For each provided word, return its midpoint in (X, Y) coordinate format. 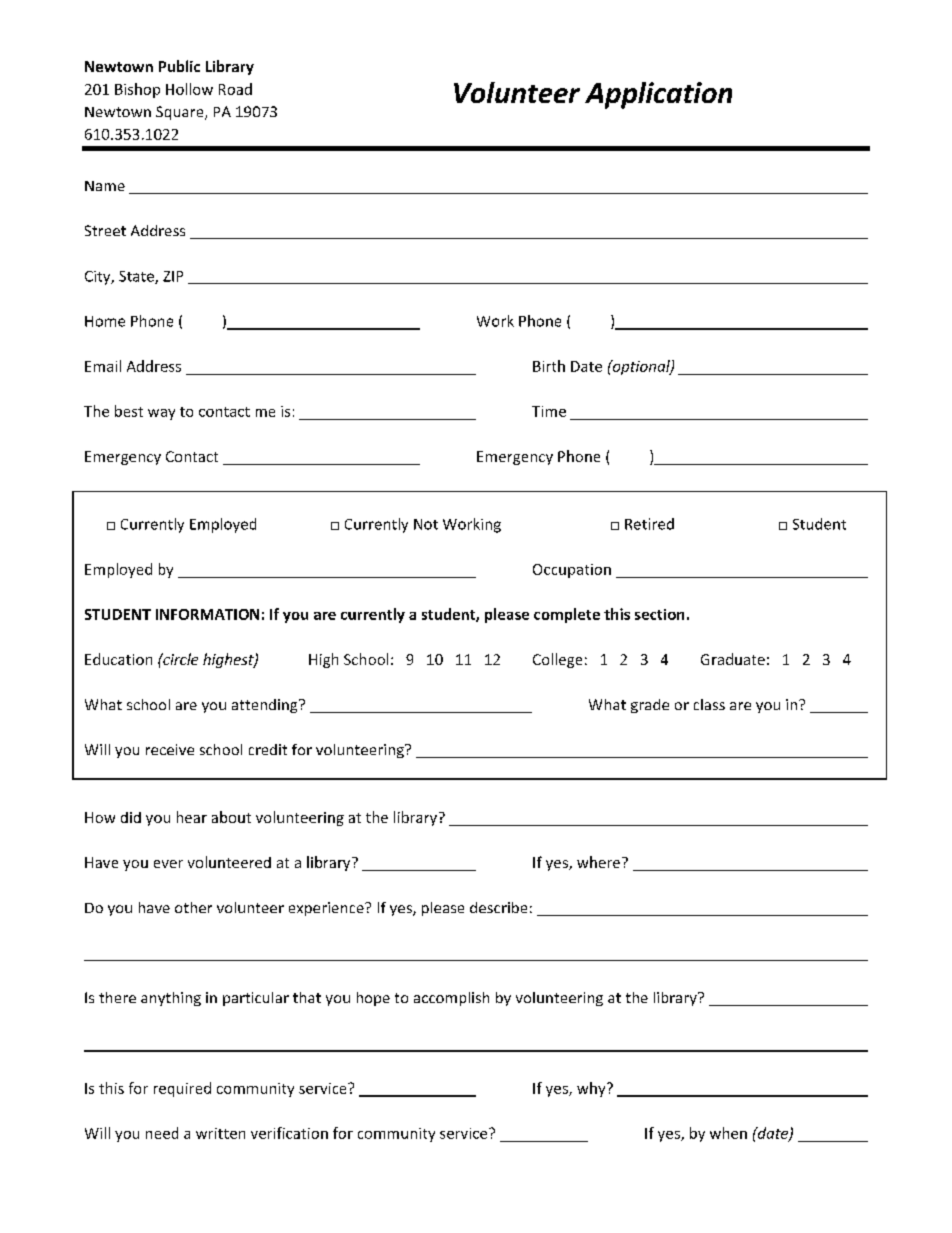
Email (103, 366)
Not (426, 524)
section (659, 614)
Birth (549, 366)
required (182, 1089)
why (592, 1089)
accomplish (451, 999)
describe (498, 907)
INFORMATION (207, 614)
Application (658, 95)
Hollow (189, 89)
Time (549, 411)
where (600, 862)
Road (235, 89)
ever (168, 864)
